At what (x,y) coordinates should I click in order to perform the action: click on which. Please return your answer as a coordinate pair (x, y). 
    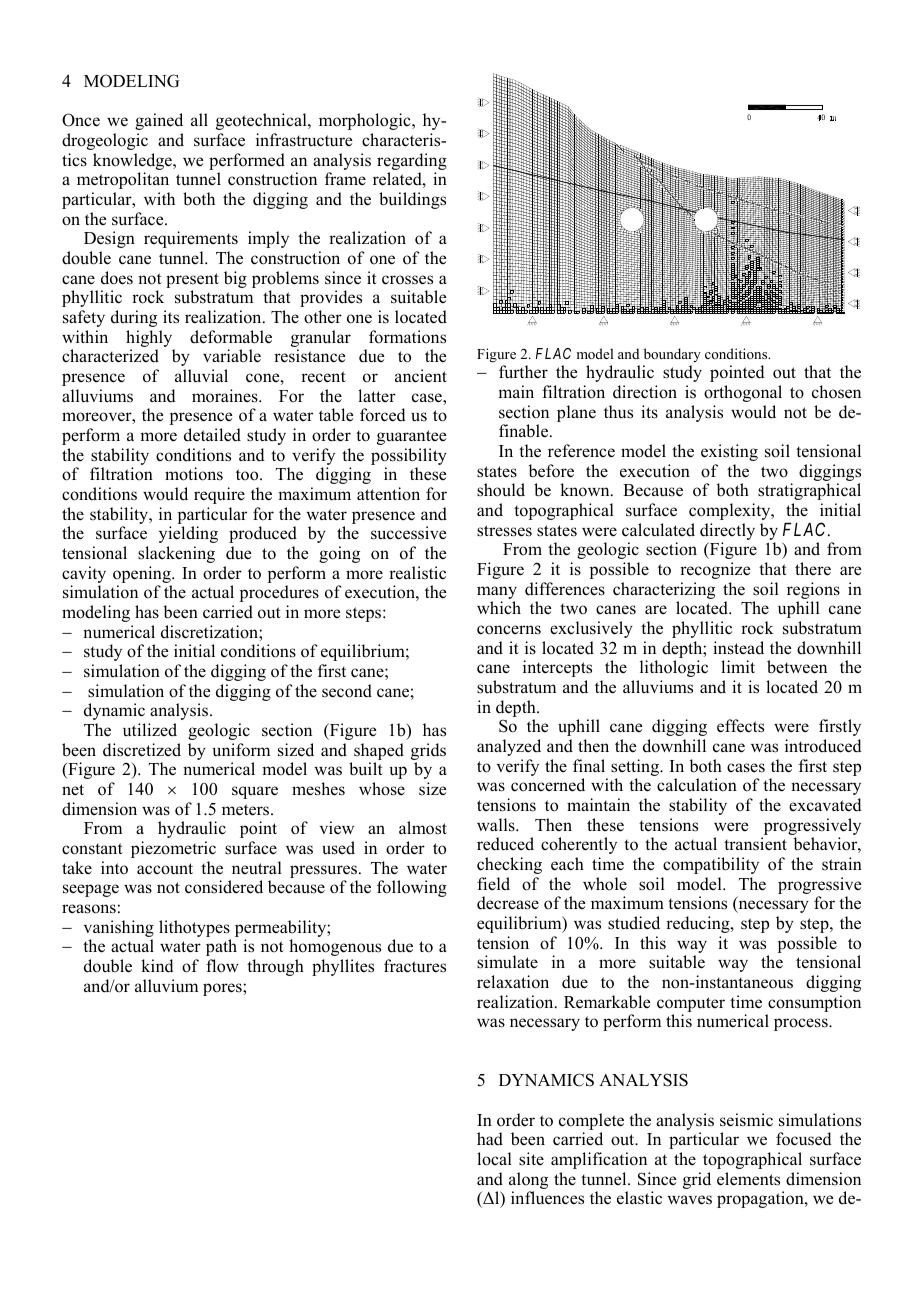
    Looking at the image, I should click on (499, 607).
